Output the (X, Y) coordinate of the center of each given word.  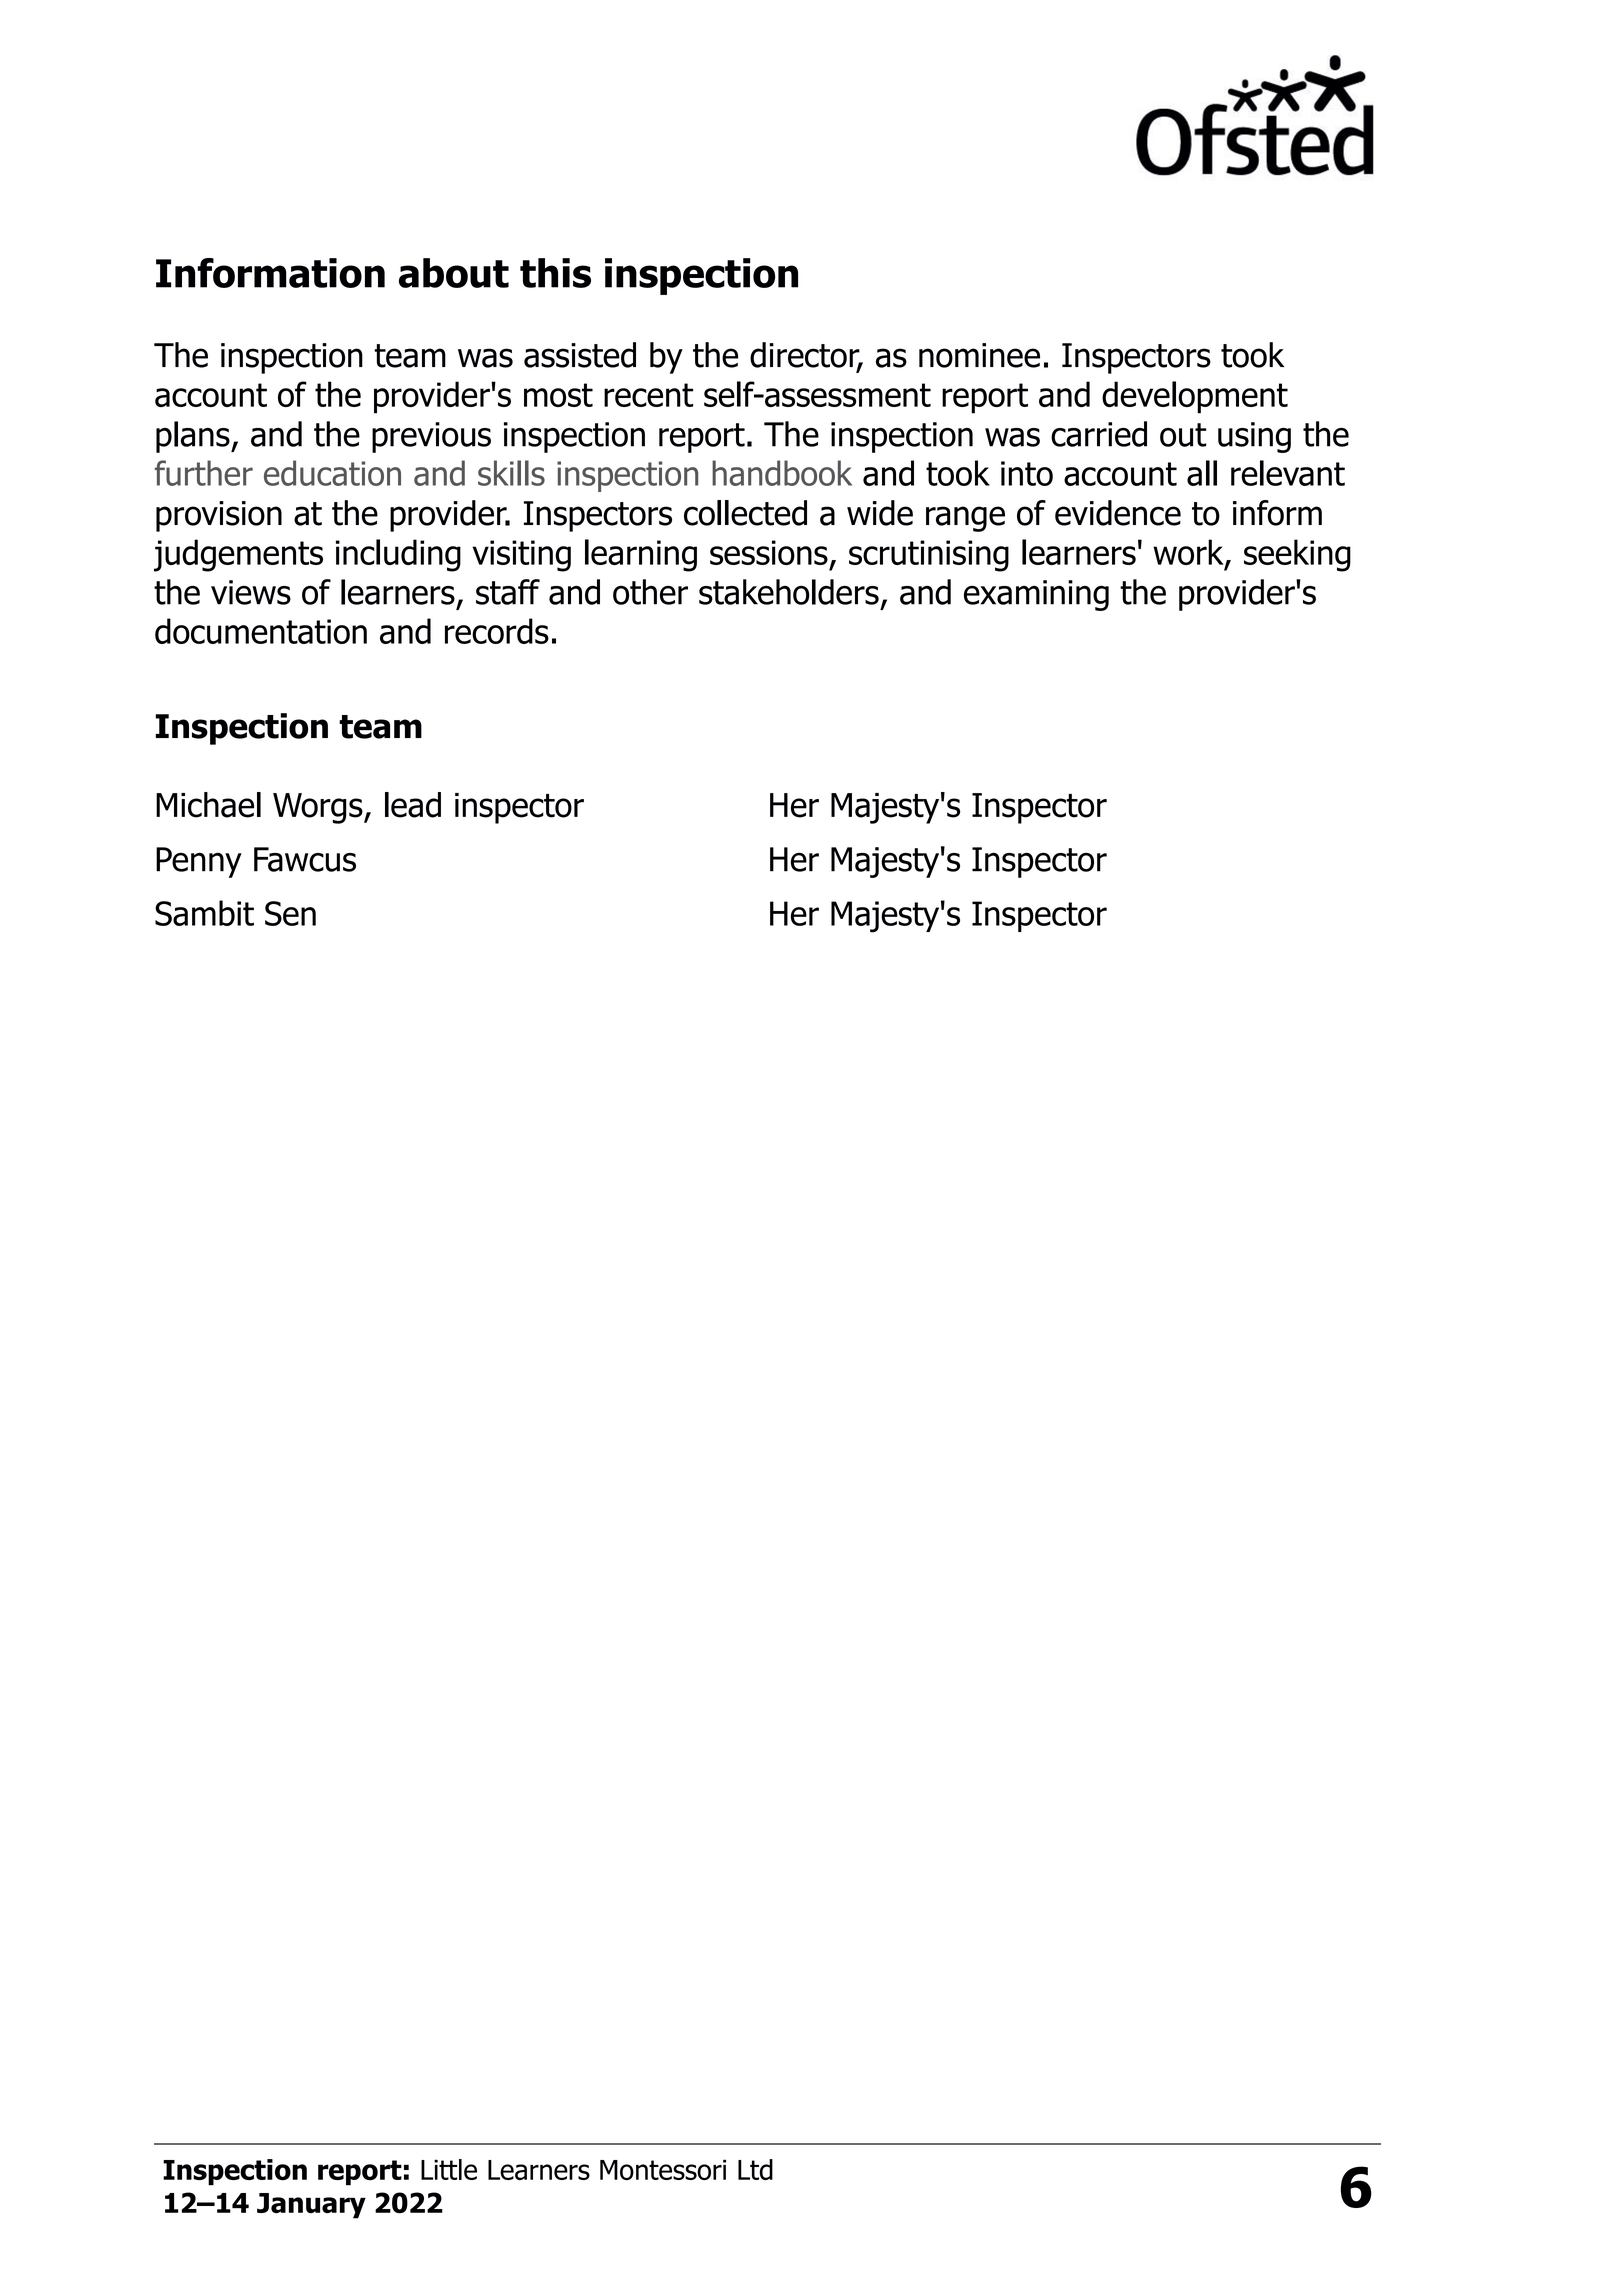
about (454, 273)
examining (1036, 595)
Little (449, 2169)
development (1195, 397)
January (311, 2206)
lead (413, 805)
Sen (290, 913)
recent (648, 395)
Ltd (755, 2169)
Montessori (663, 2169)
